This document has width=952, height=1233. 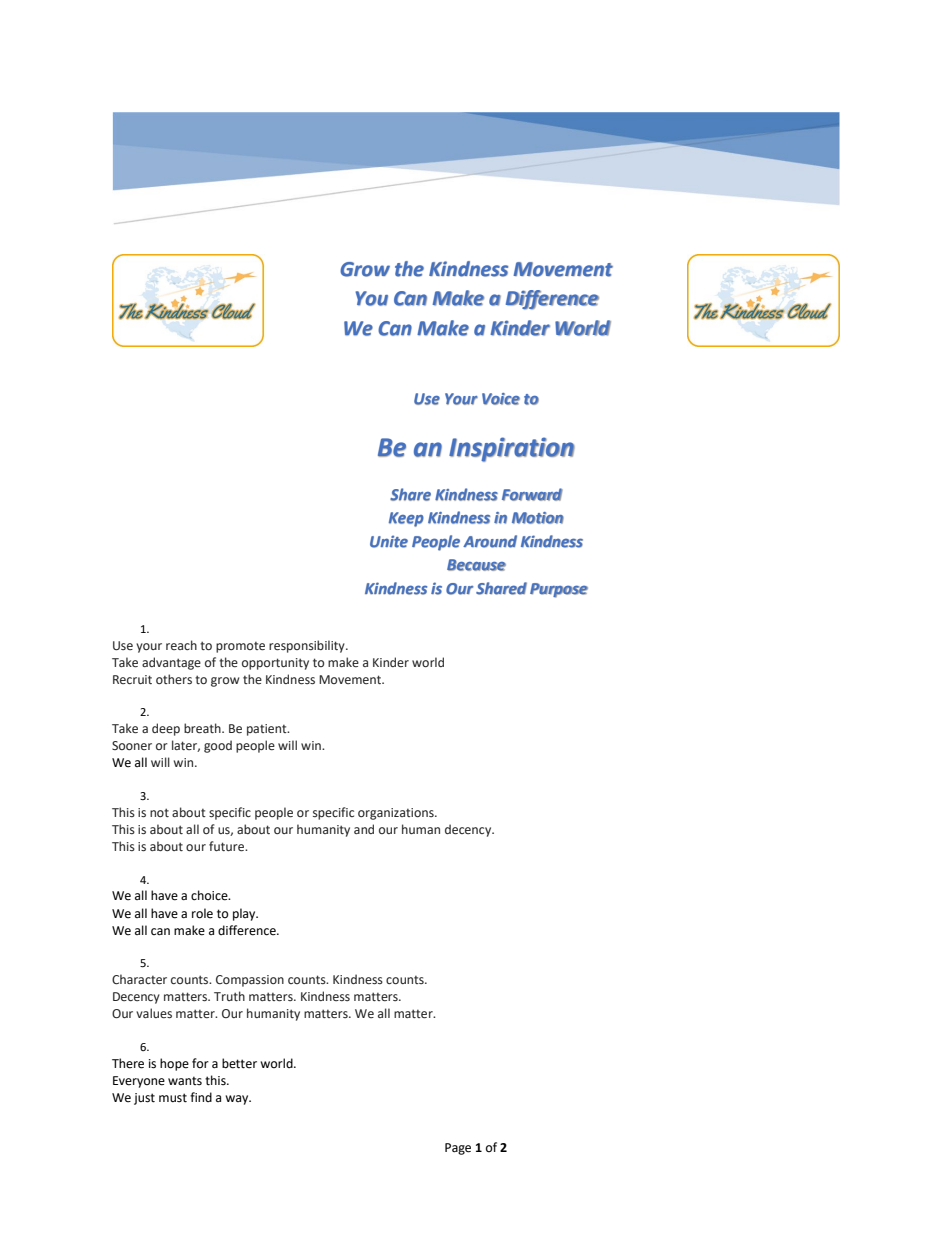 What do you see at coordinates (139, 979) in the document?
I see `Character` at bounding box center [139, 979].
